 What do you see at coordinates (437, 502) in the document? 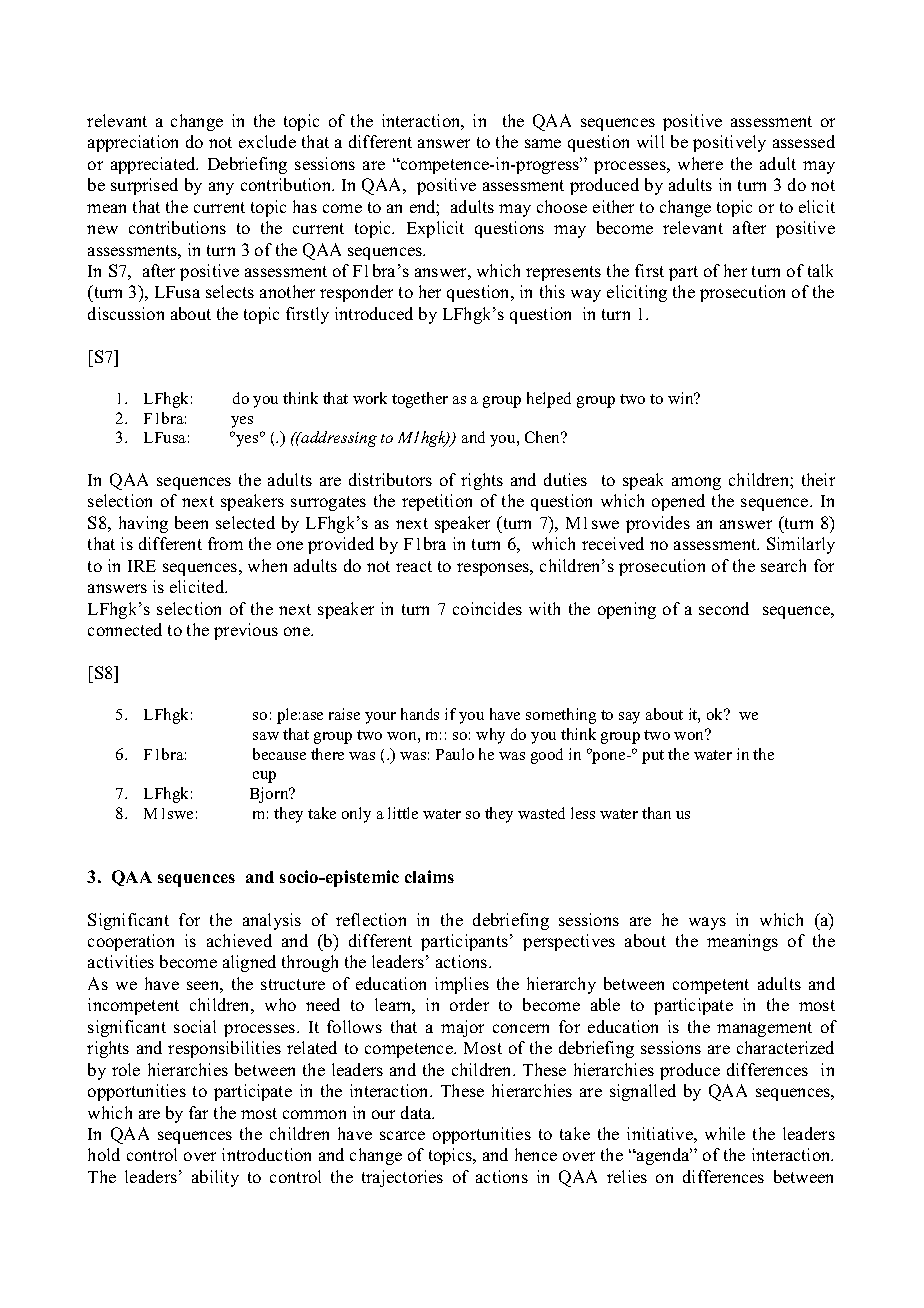
I see `repetition` at bounding box center [437, 502].
